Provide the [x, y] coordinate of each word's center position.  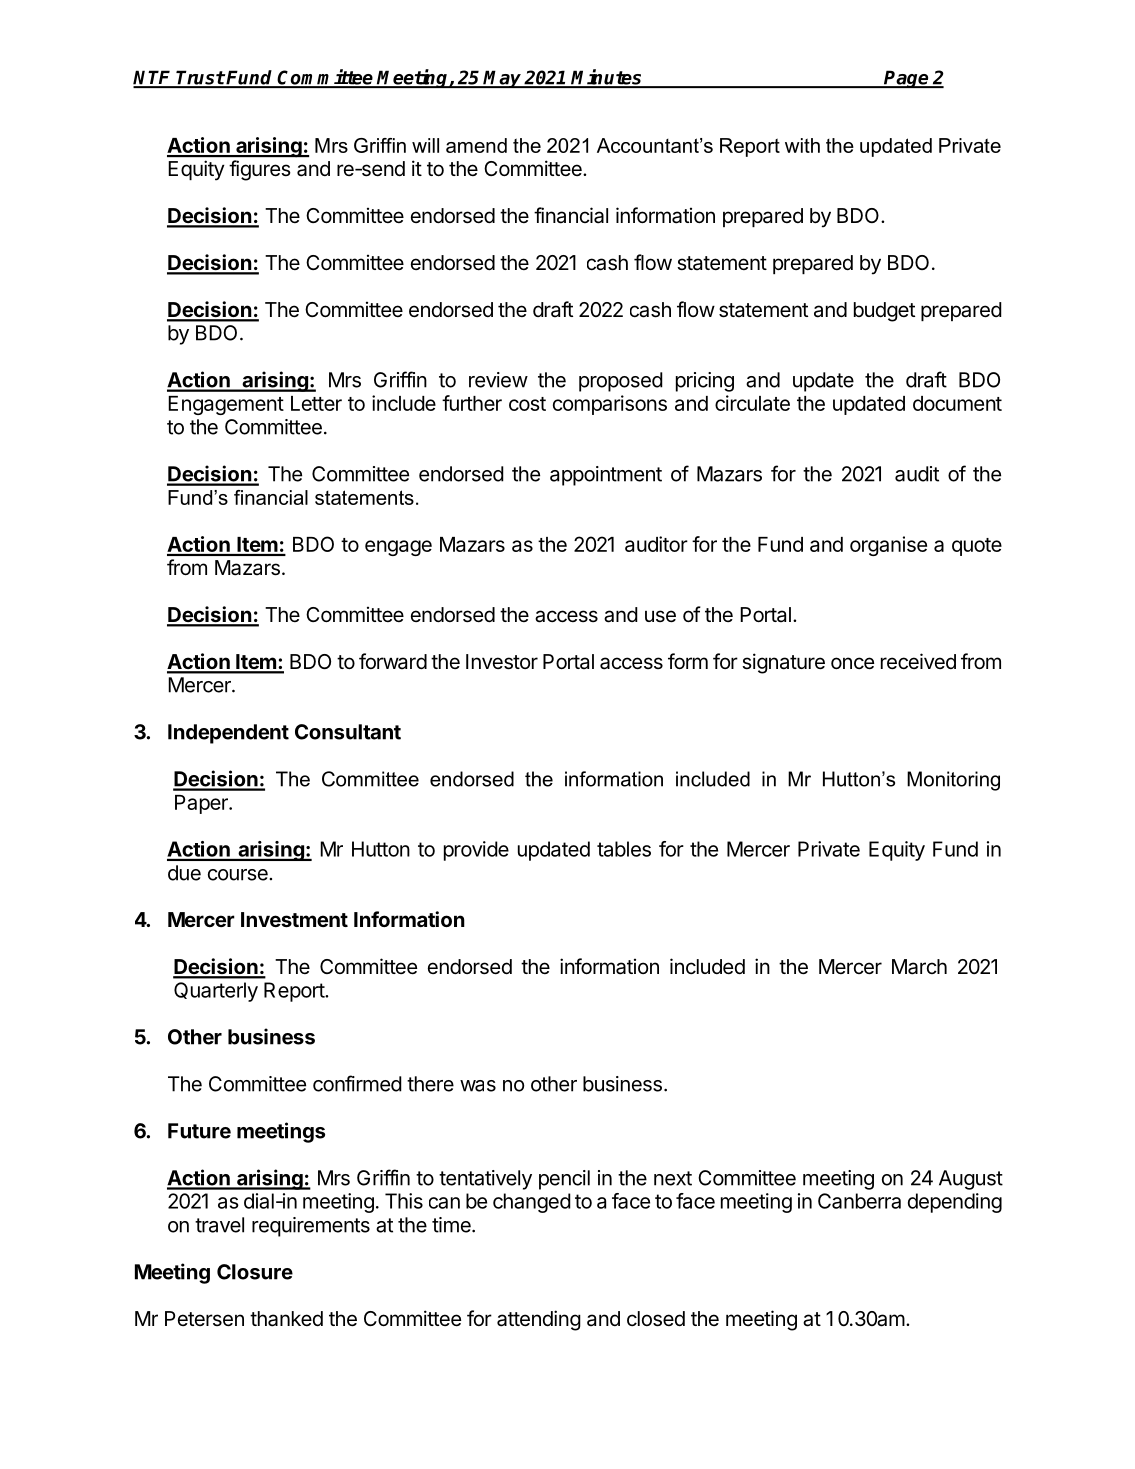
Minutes [607, 78]
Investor [502, 662]
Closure [255, 1272]
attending [539, 1320]
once [852, 663]
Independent [228, 734]
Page [907, 79]
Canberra [859, 1201]
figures [260, 170]
